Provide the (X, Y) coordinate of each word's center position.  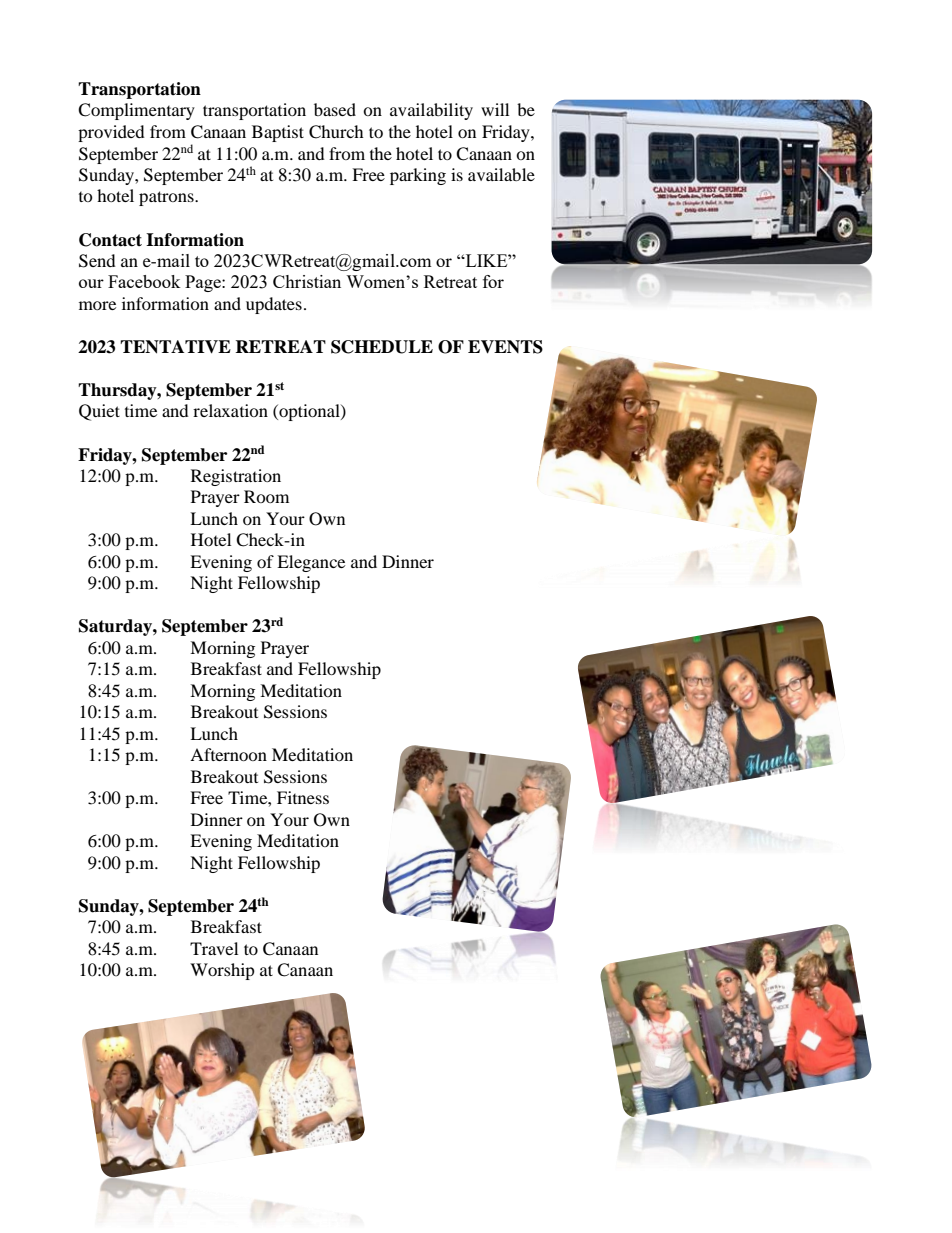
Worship (222, 971)
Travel (214, 948)
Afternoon (228, 754)
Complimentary (136, 111)
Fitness (303, 797)
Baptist (278, 133)
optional (309, 412)
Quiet (99, 412)
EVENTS (505, 347)
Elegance (311, 563)
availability (431, 111)
